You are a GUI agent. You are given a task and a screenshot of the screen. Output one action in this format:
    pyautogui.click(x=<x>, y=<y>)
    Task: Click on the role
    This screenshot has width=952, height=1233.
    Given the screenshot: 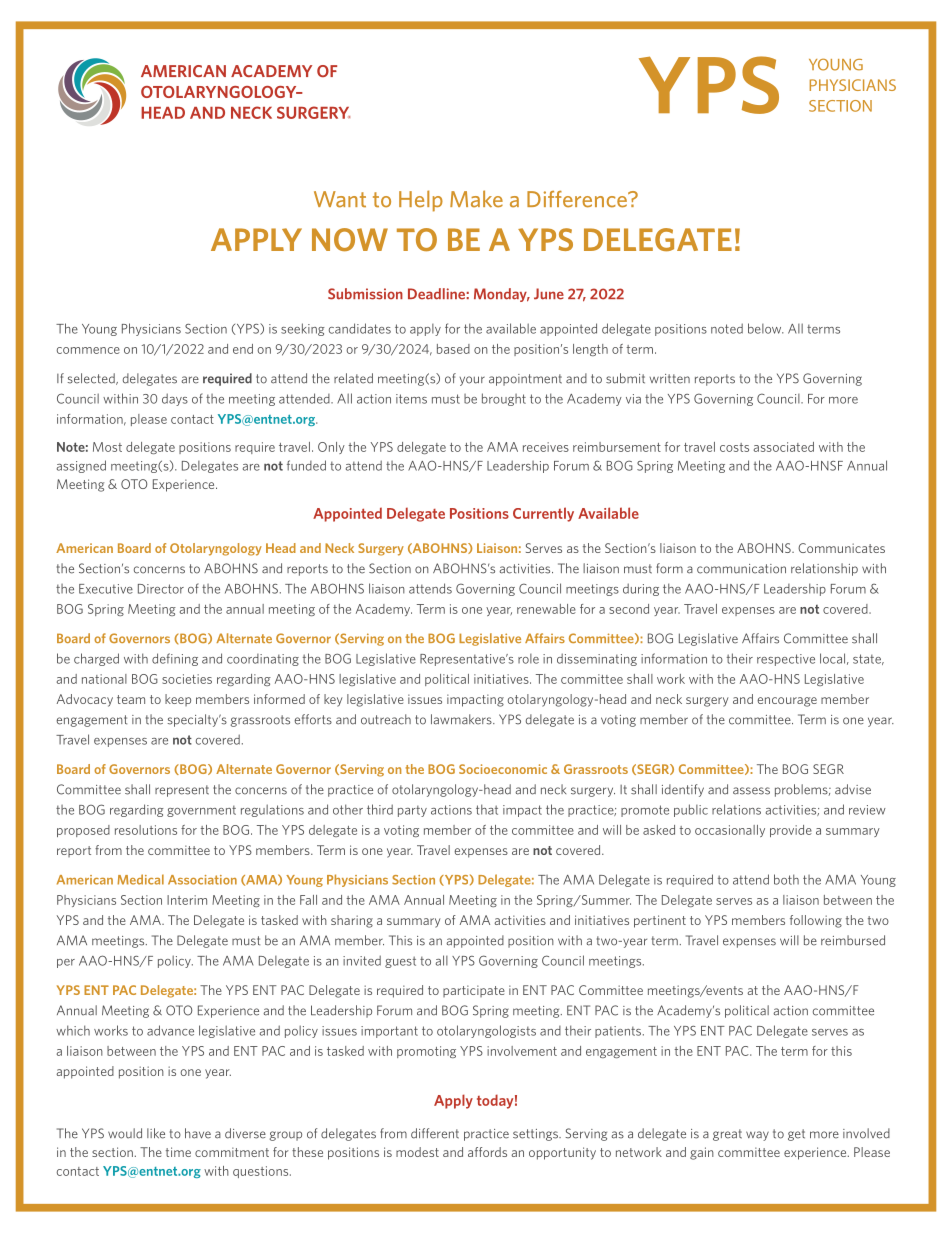 What is the action you would take?
    pyautogui.click(x=528, y=659)
